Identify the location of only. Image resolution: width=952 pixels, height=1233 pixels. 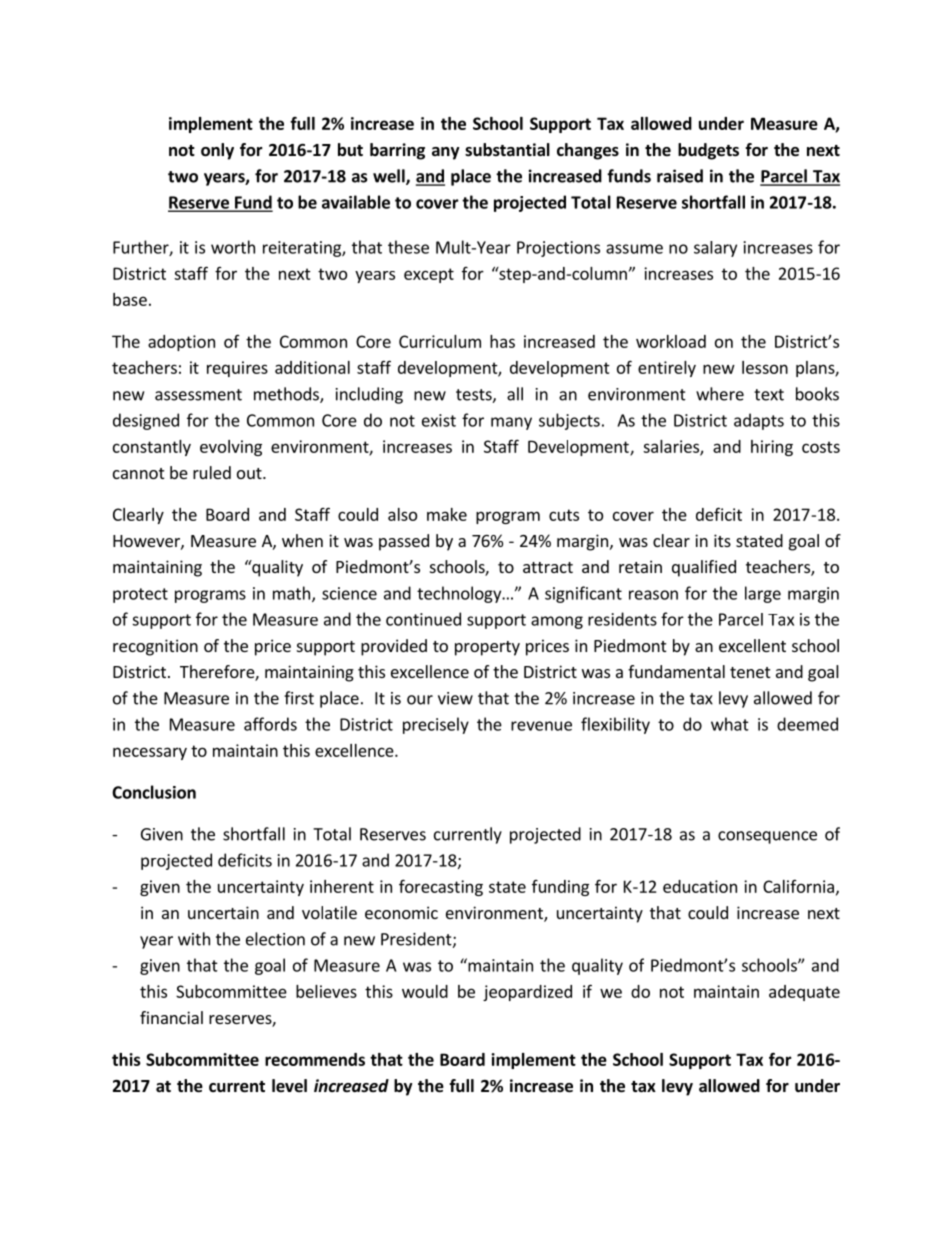
(217, 151).
